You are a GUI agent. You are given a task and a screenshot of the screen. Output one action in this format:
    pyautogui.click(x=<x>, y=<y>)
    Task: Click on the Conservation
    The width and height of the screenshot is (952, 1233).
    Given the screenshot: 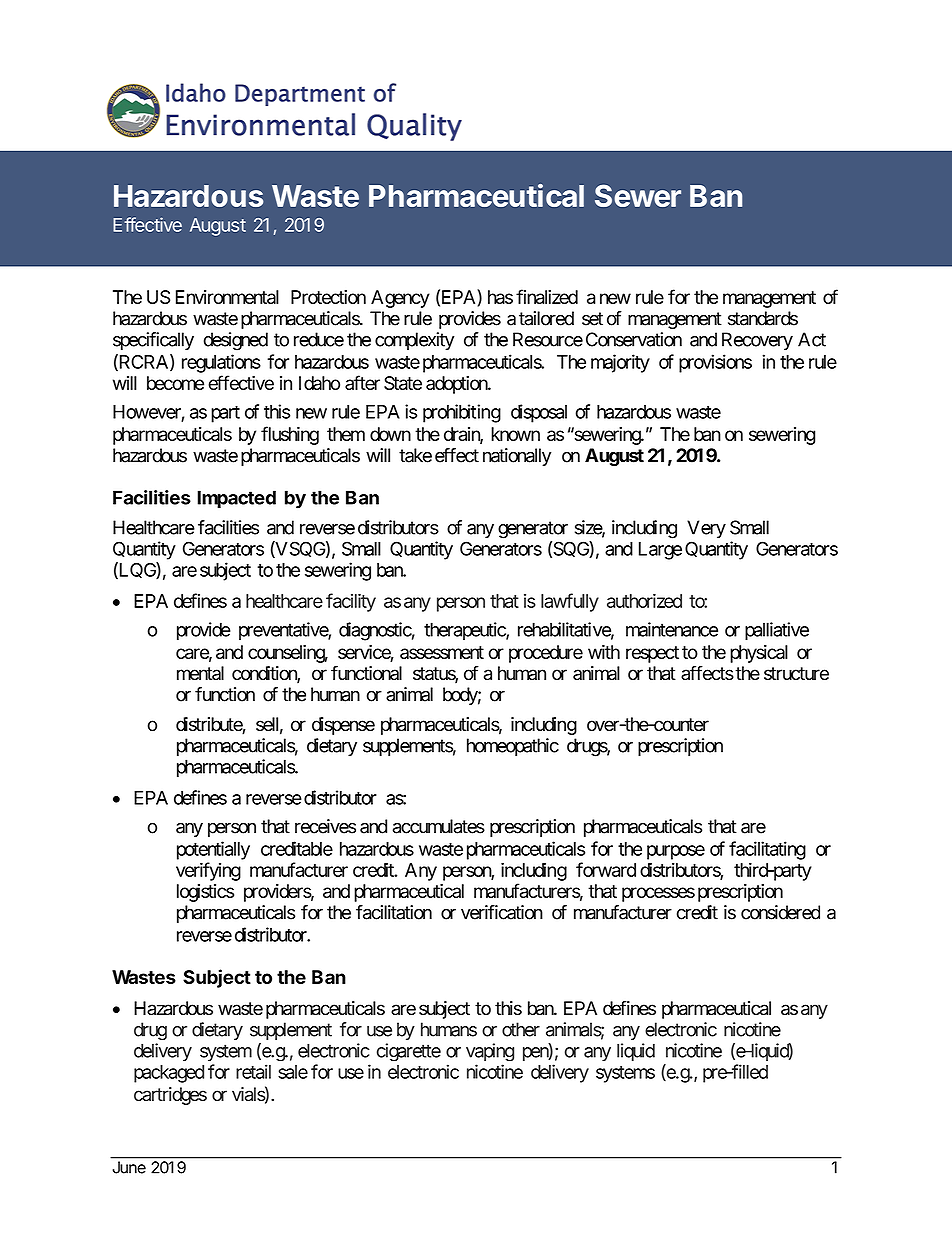 What is the action you would take?
    pyautogui.click(x=634, y=339)
